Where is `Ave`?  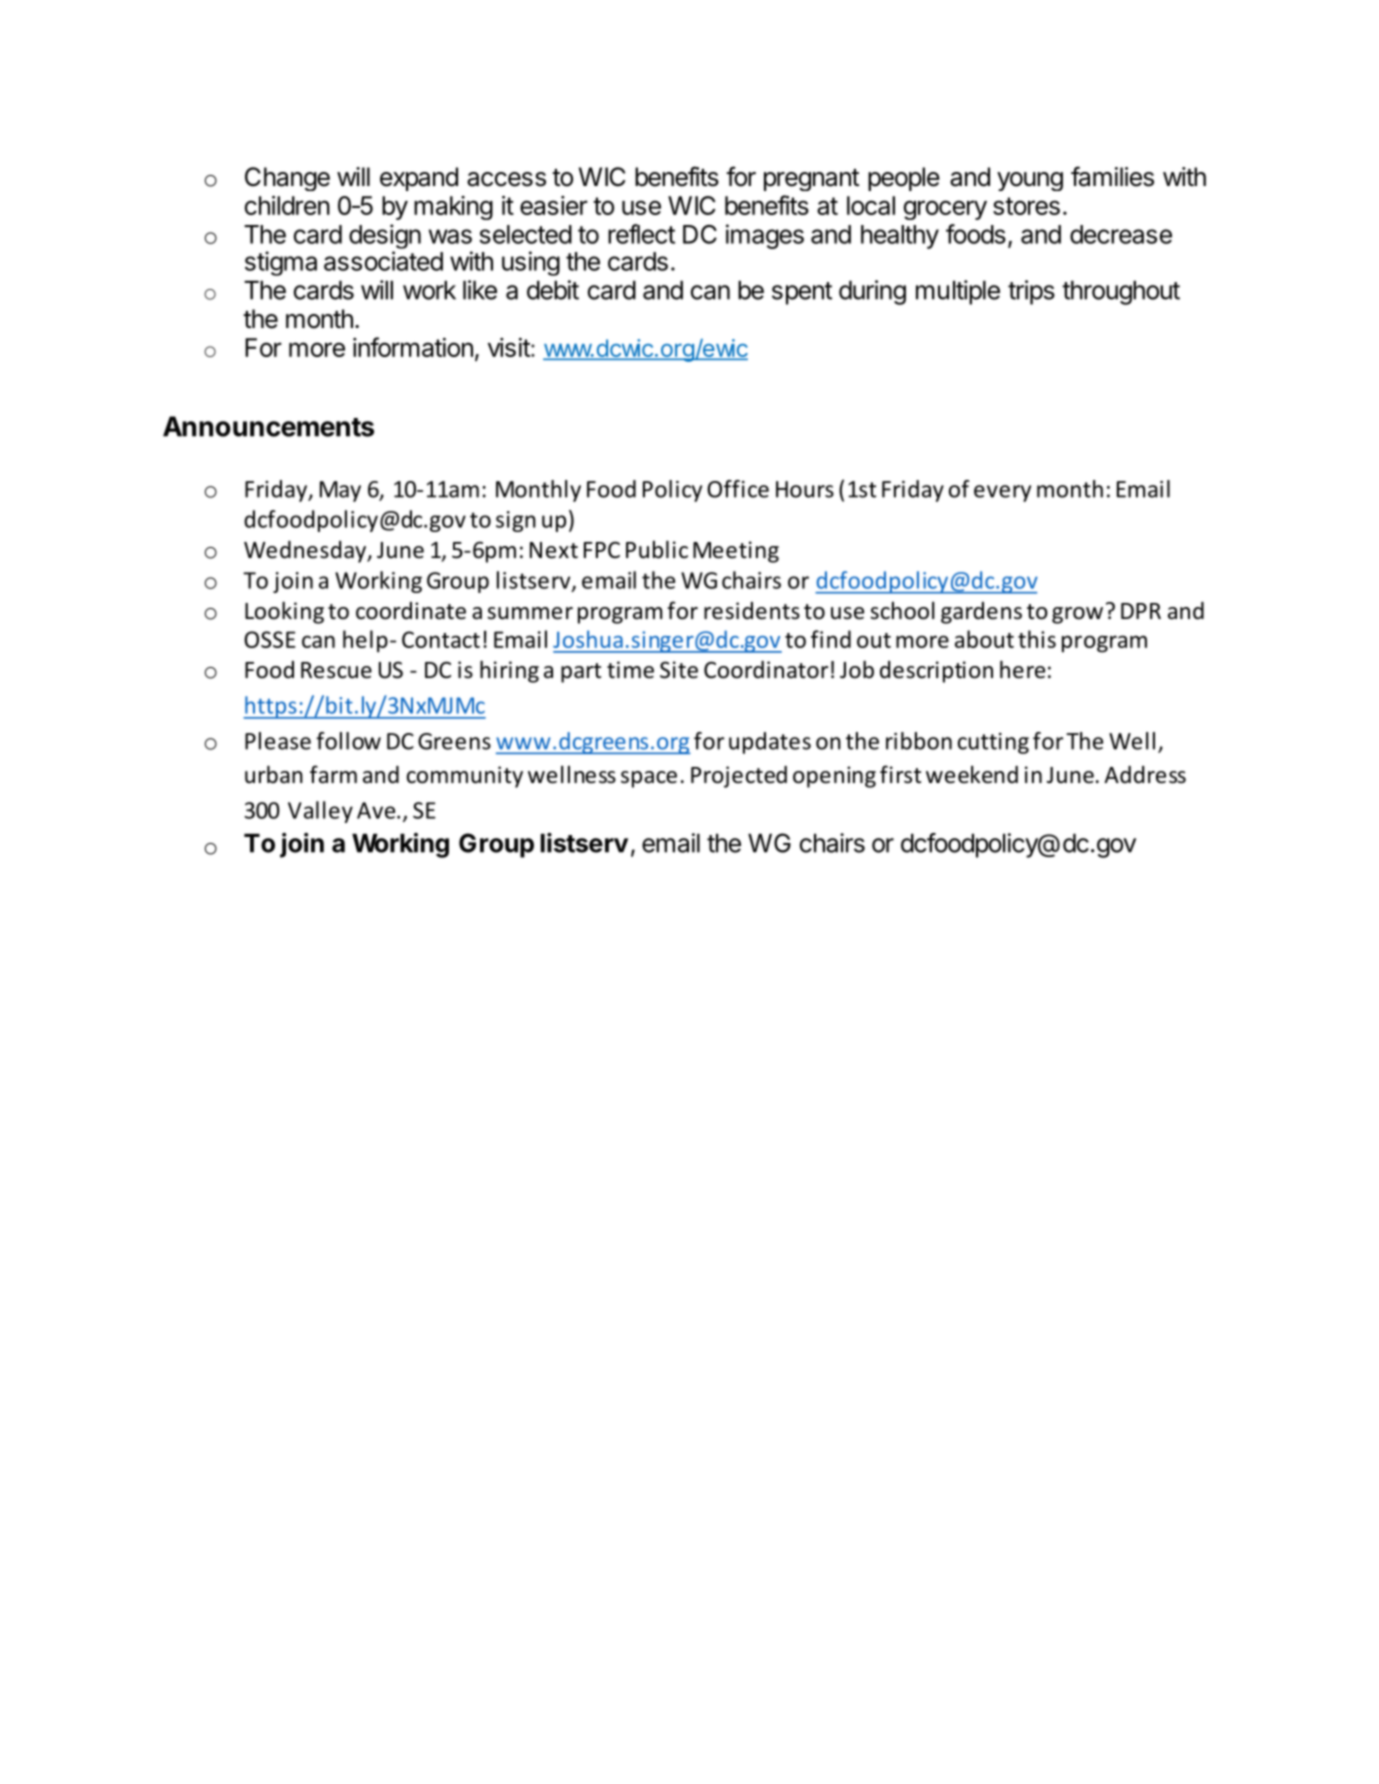
Ave is located at coordinates (377, 810).
